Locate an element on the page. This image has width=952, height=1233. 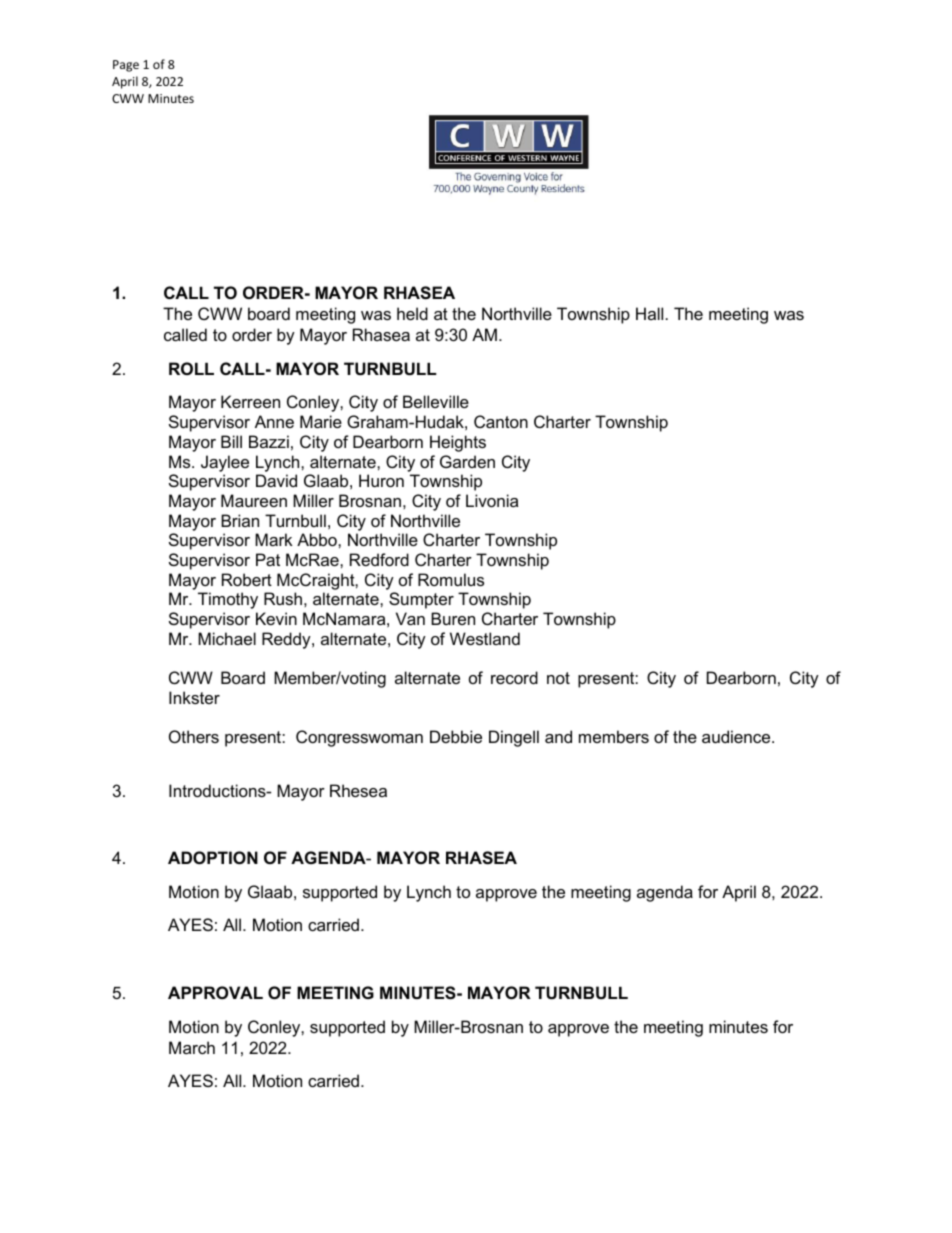
Hall is located at coordinates (649, 313).
